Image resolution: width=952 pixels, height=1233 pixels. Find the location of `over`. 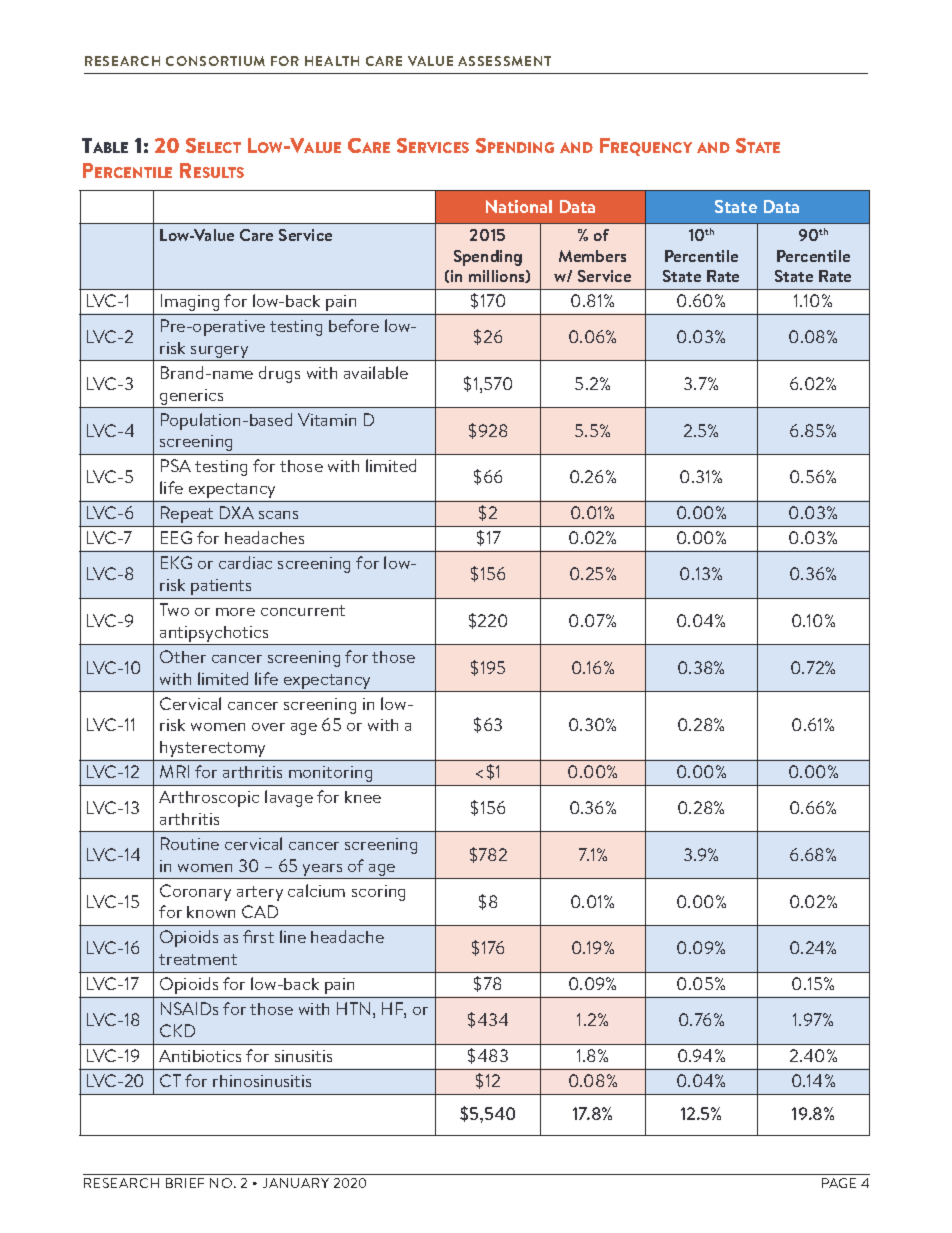

over is located at coordinates (268, 727).
